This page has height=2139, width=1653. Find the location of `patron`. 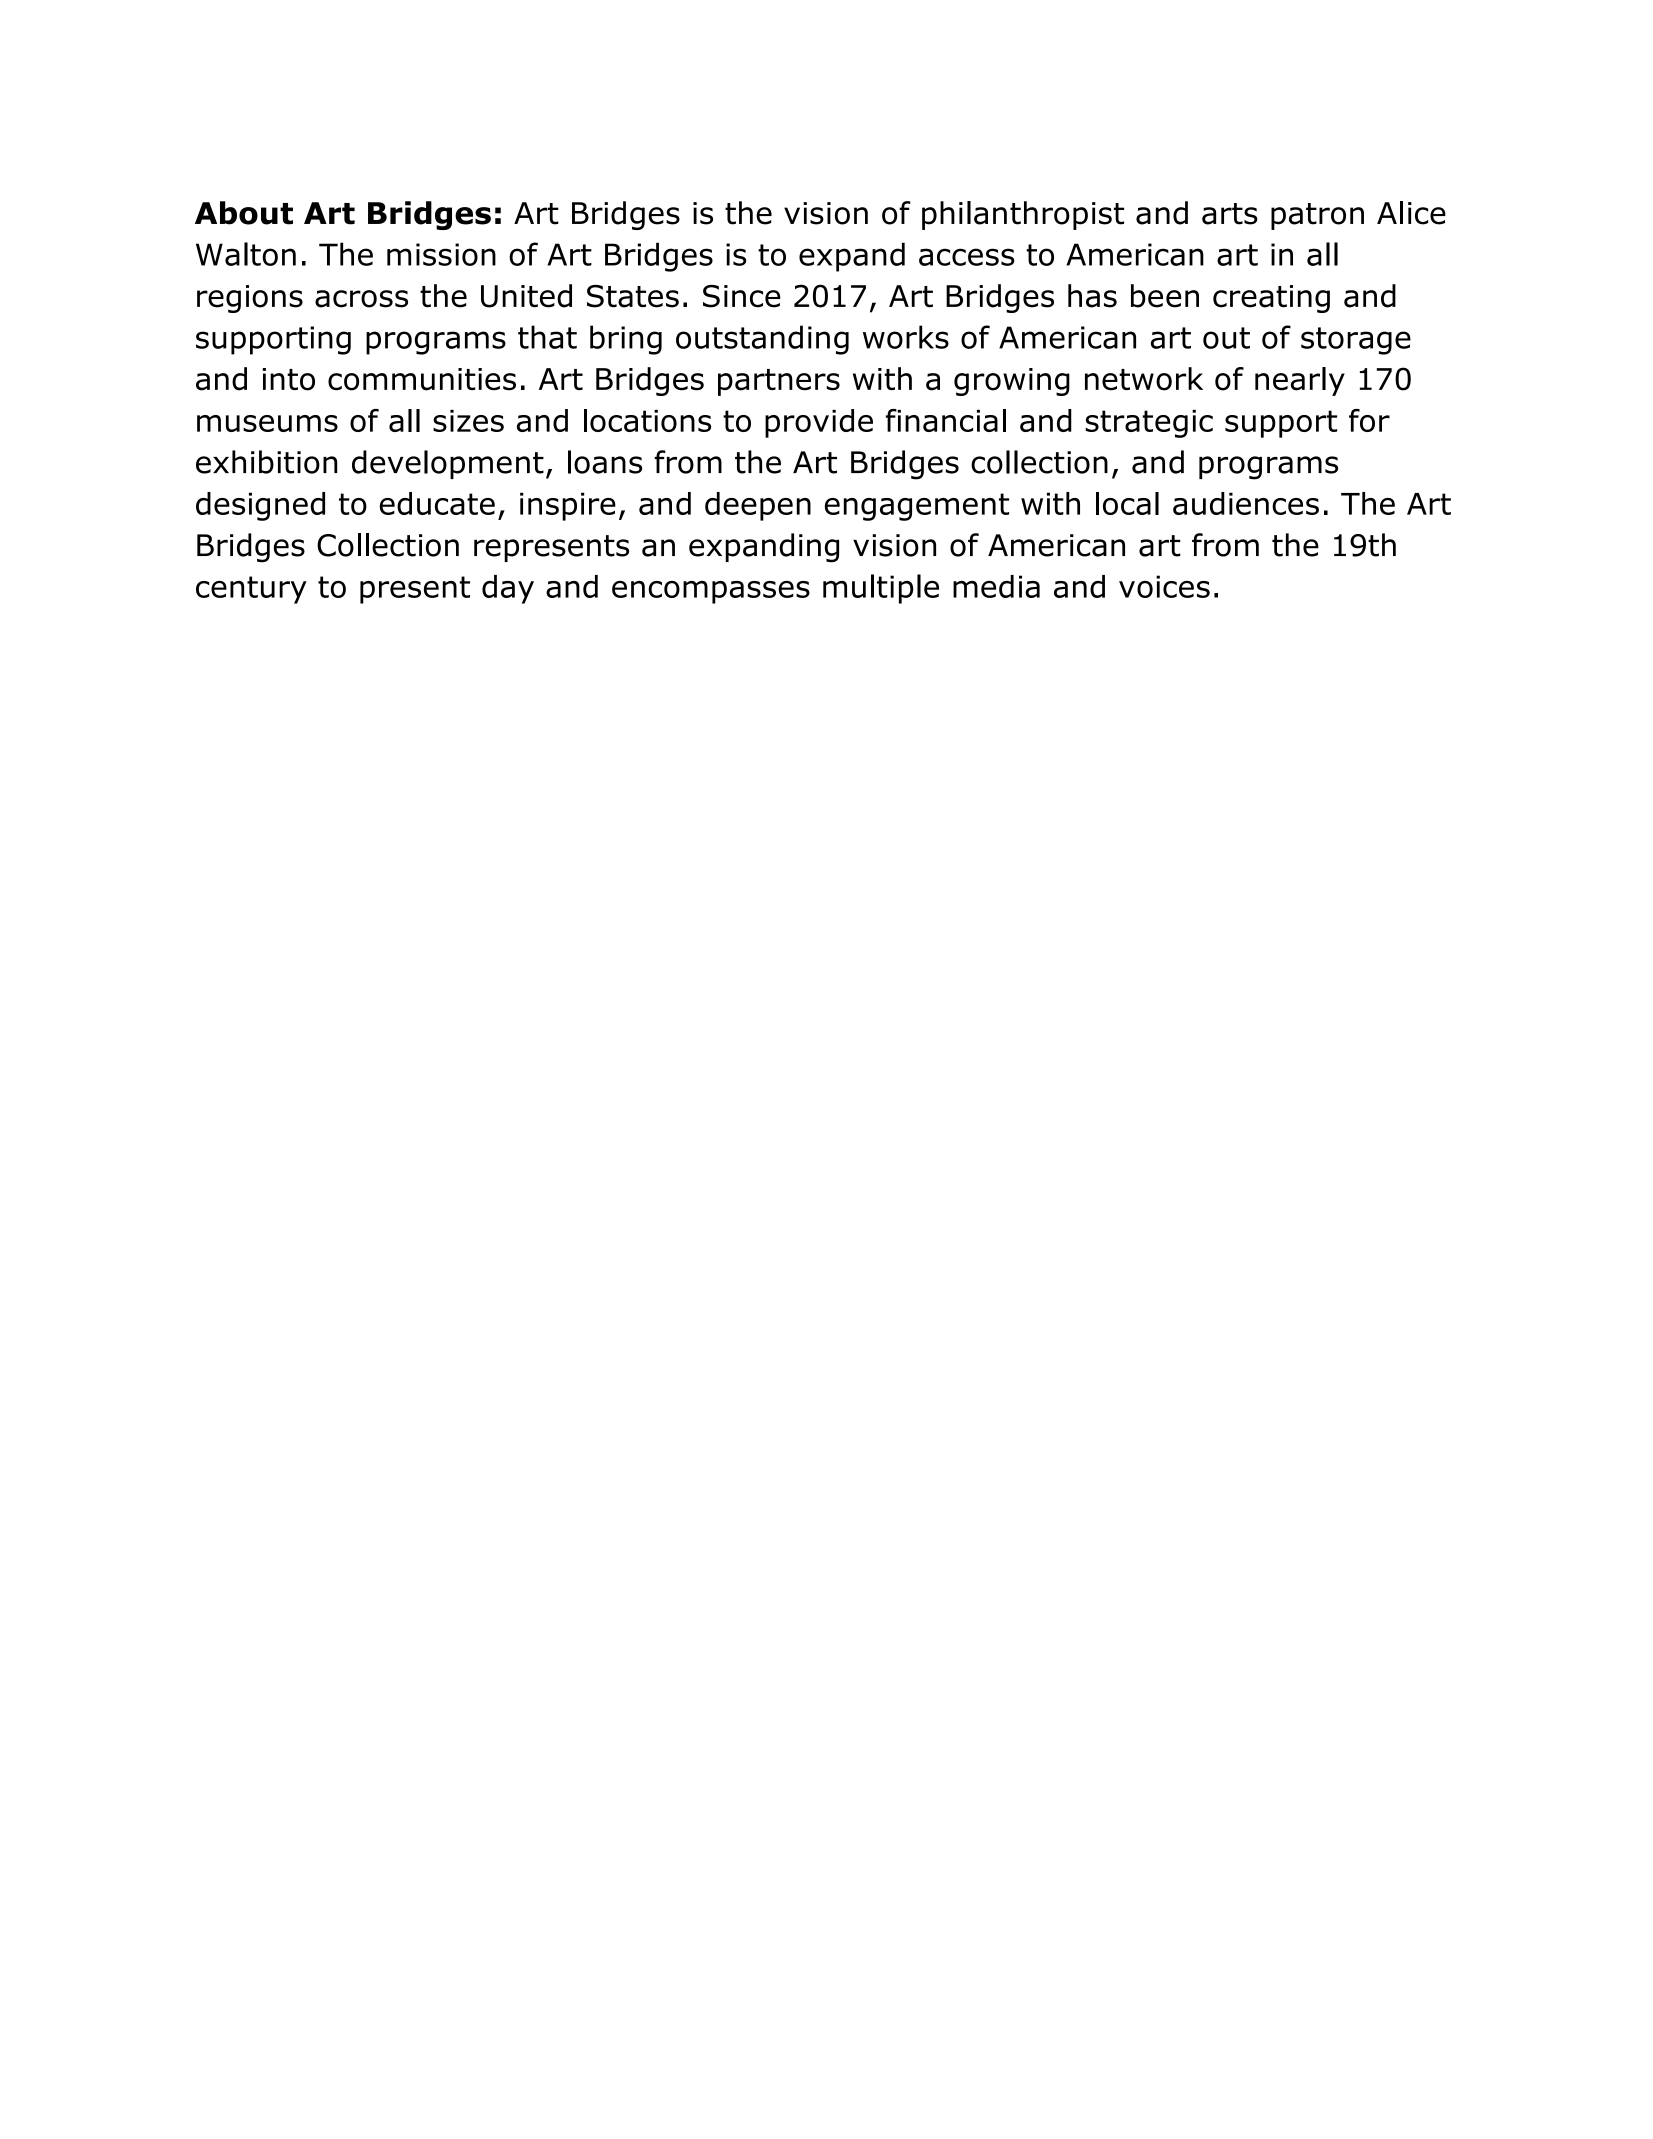

patron is located at coordinates (1317, 216).
